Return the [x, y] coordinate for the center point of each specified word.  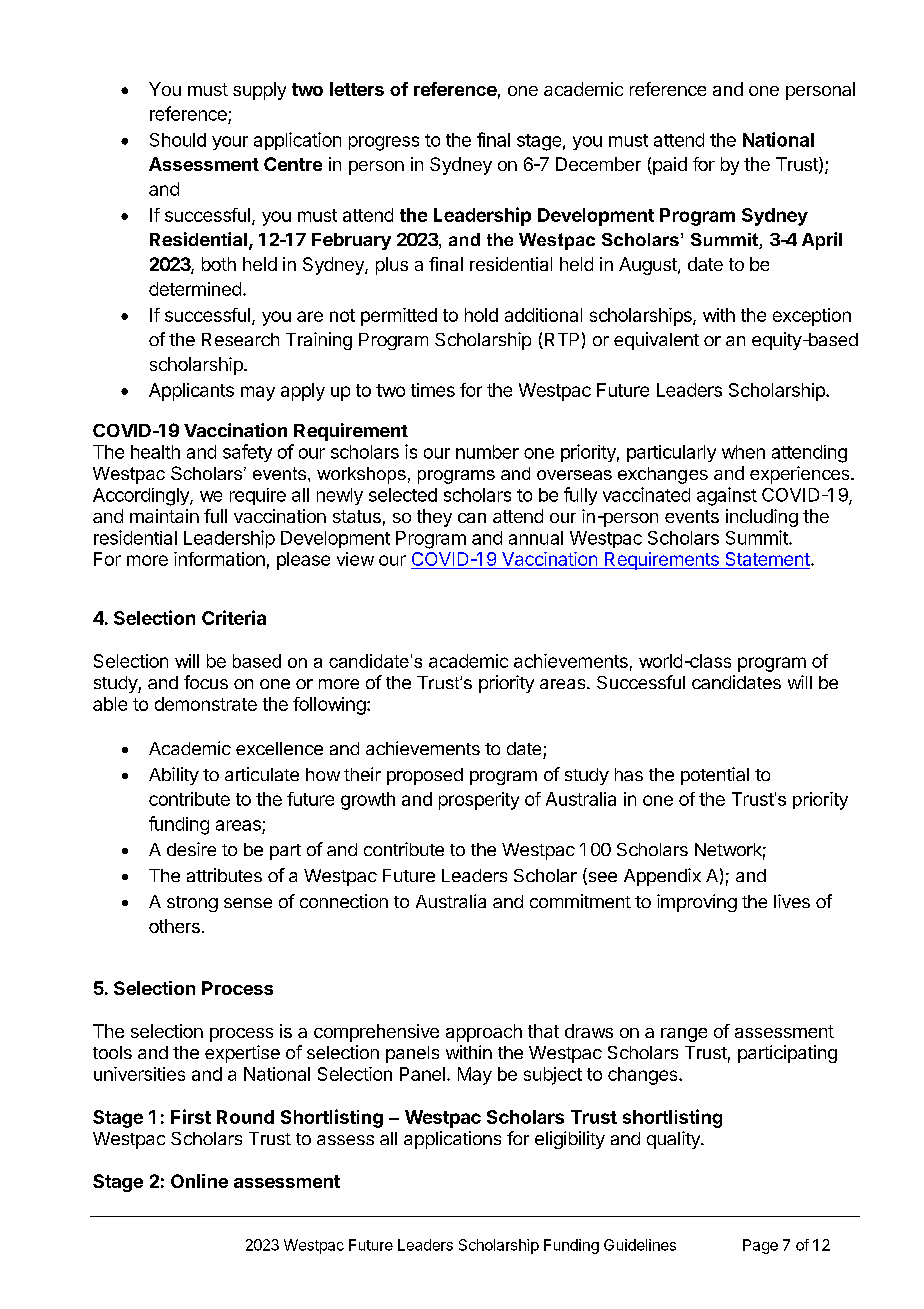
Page [760, 1246]
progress [384, 143]
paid [669, 166]
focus [206, 682]
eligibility [570, 1140]
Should [178, 140]
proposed [425, 776]
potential [715, 776]
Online [199, 1181]
